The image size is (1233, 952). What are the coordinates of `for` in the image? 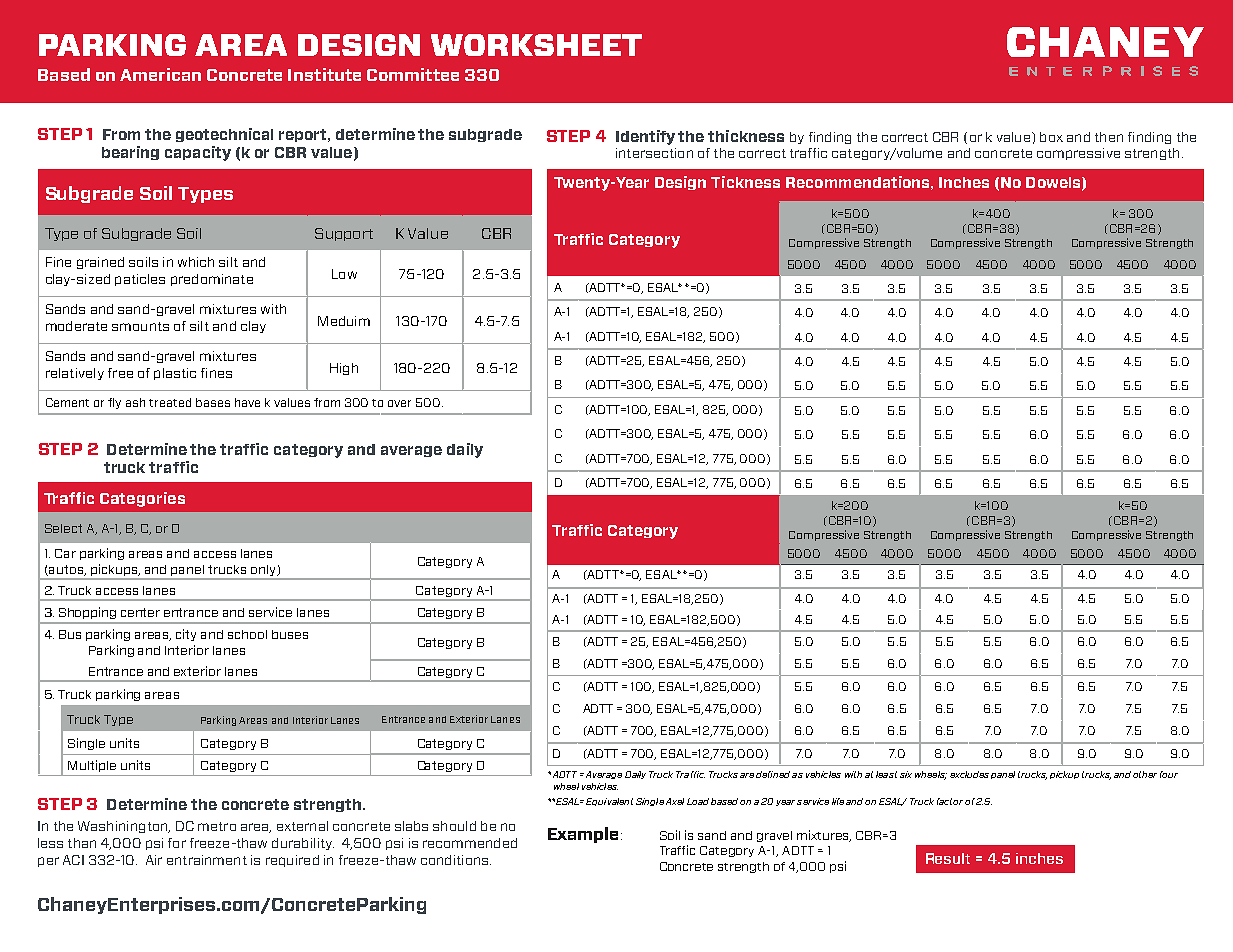 It's located at (177, 843).
